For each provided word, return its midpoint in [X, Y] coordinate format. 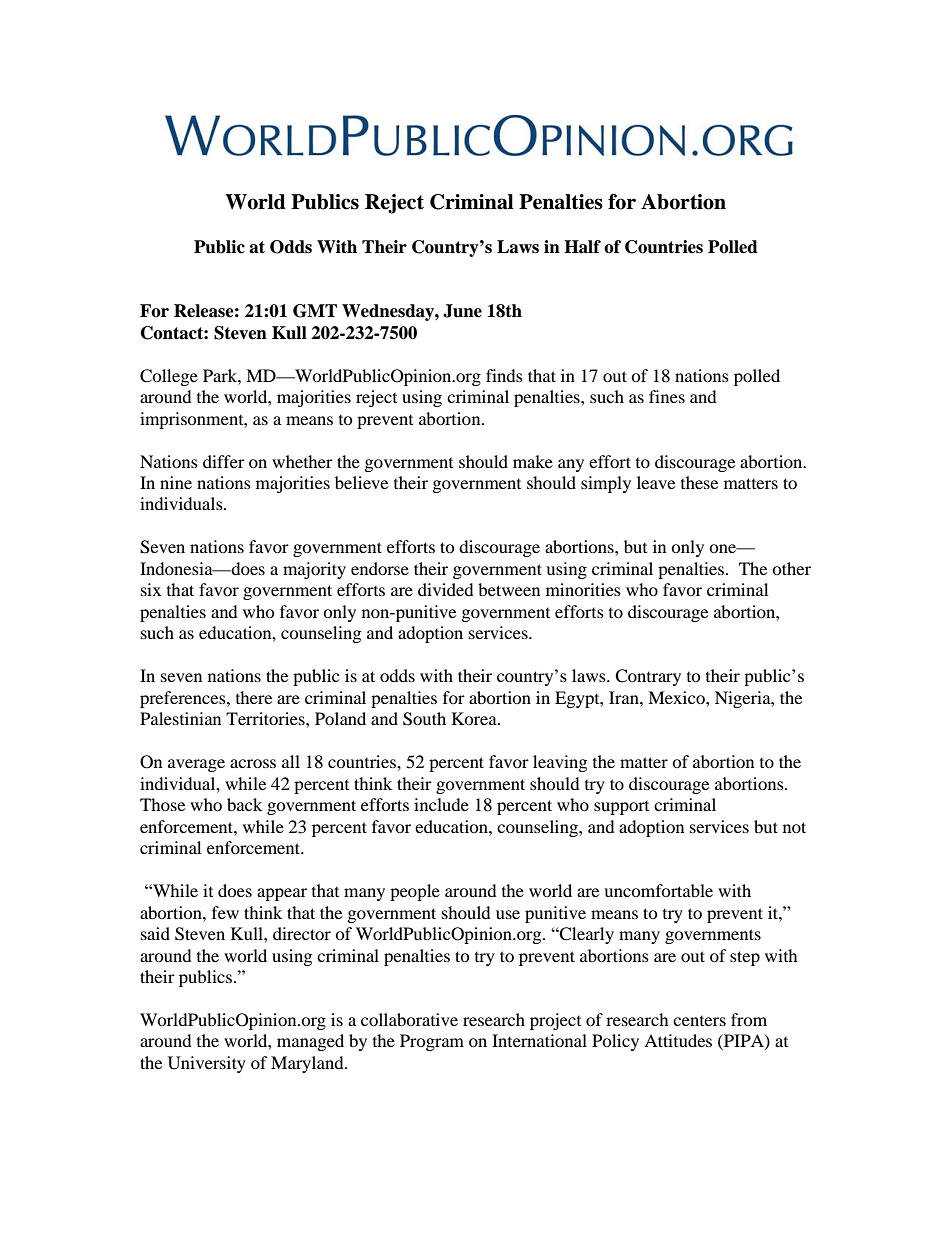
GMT [315, 311]
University [207, 1064]
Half [582, 247]
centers [699, 1021]
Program [432, 1042]
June [462, 311]
